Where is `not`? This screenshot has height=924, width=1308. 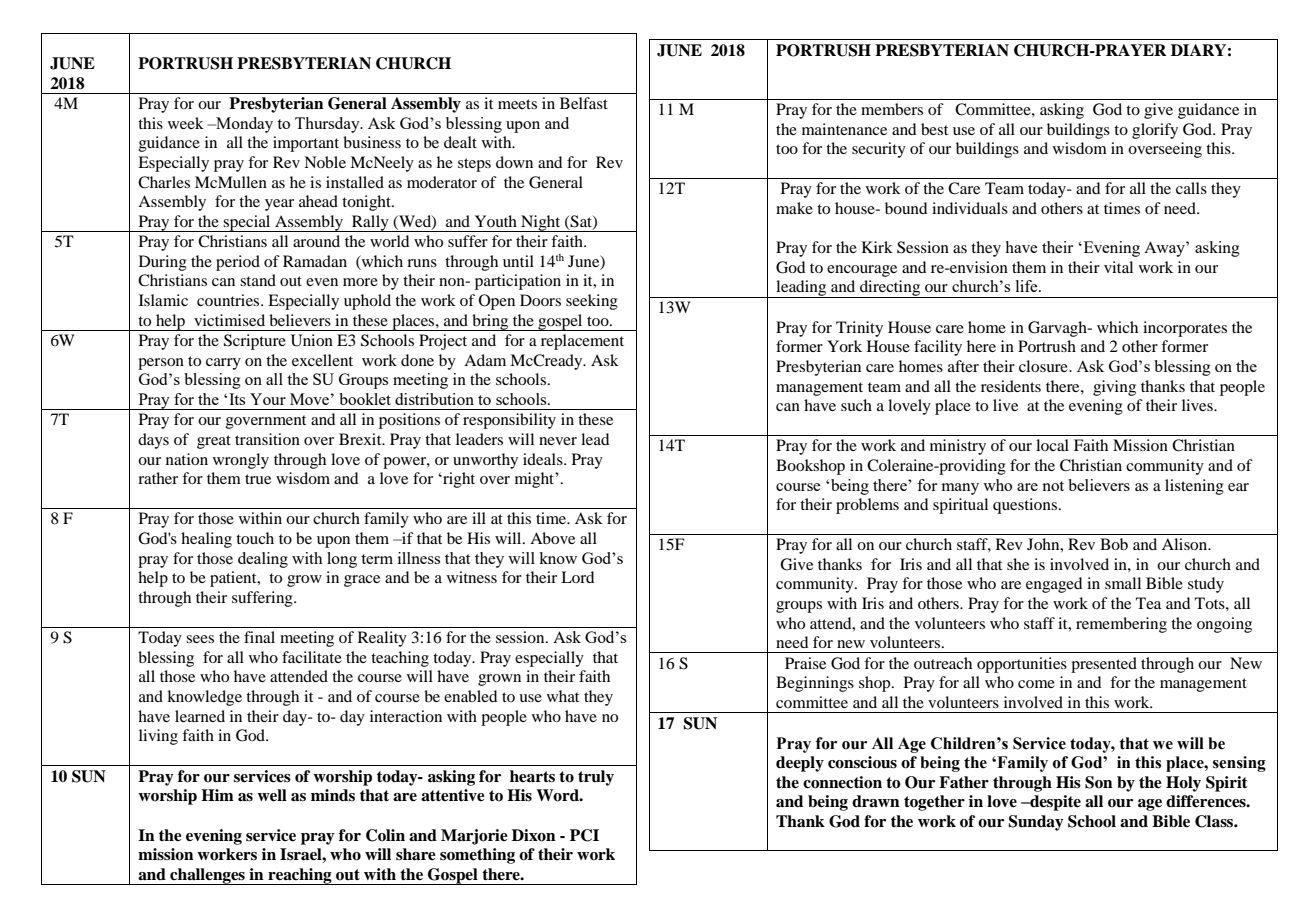 not is located at coordinates (1053, 486).
